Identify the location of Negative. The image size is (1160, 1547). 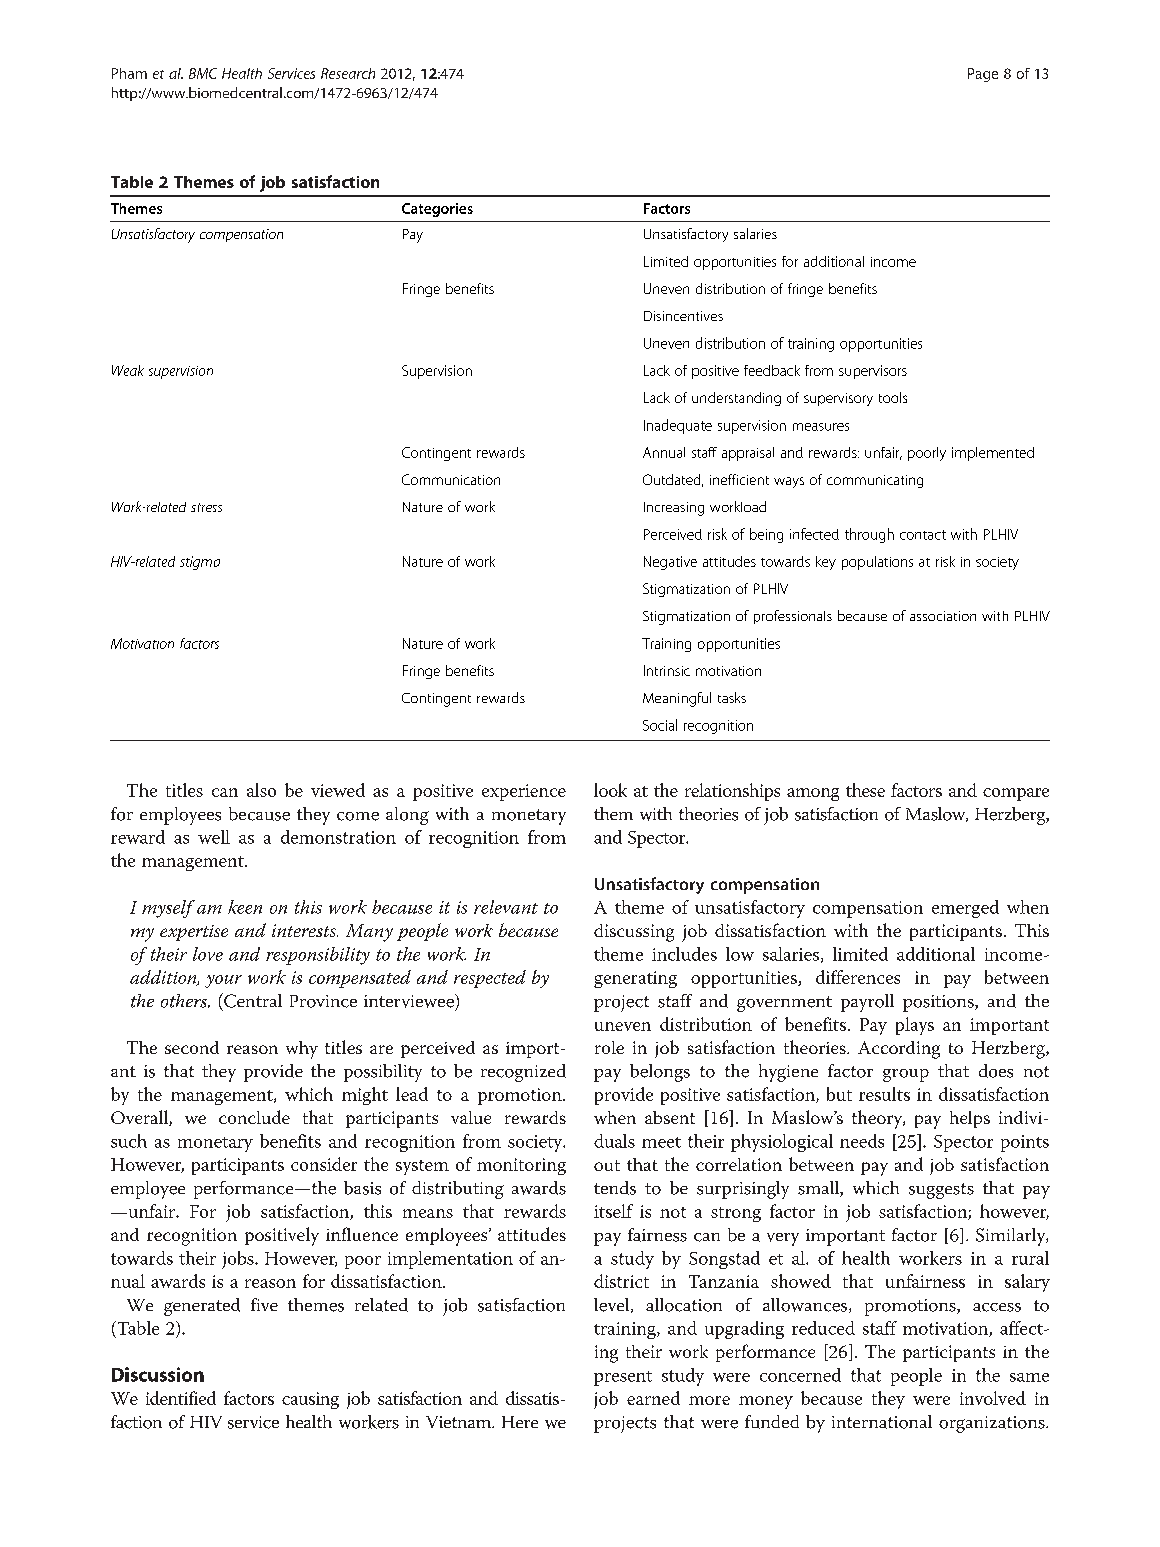
(670, 563).
